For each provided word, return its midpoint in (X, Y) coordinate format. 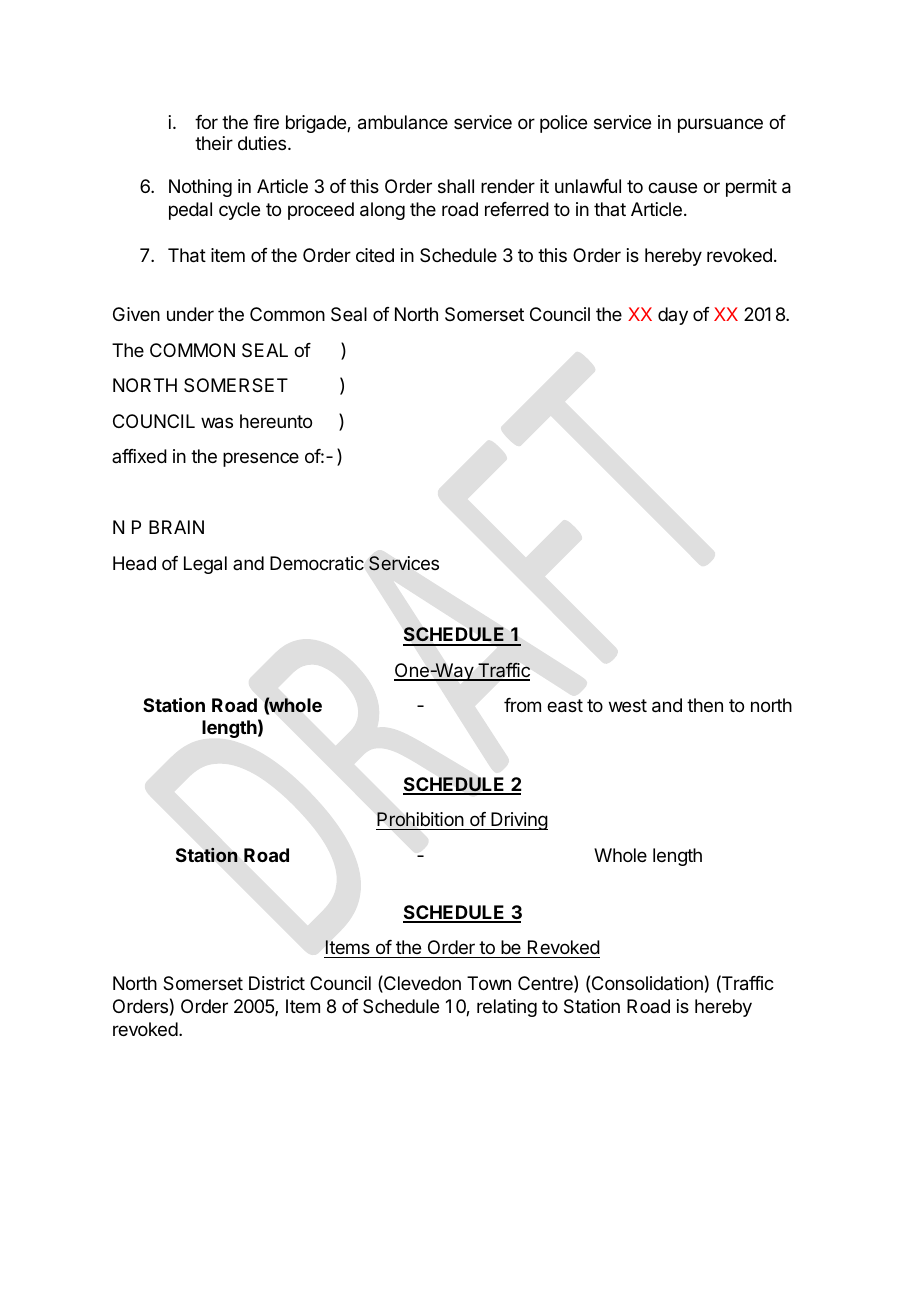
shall (456, 186)
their (214, 143)
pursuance (720, 125)
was (217, 423)
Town (489, 983)
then (705, 705)
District (277, 983)
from (522, 705)
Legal (205, 565)
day (673, 316)
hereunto (276, 421)
